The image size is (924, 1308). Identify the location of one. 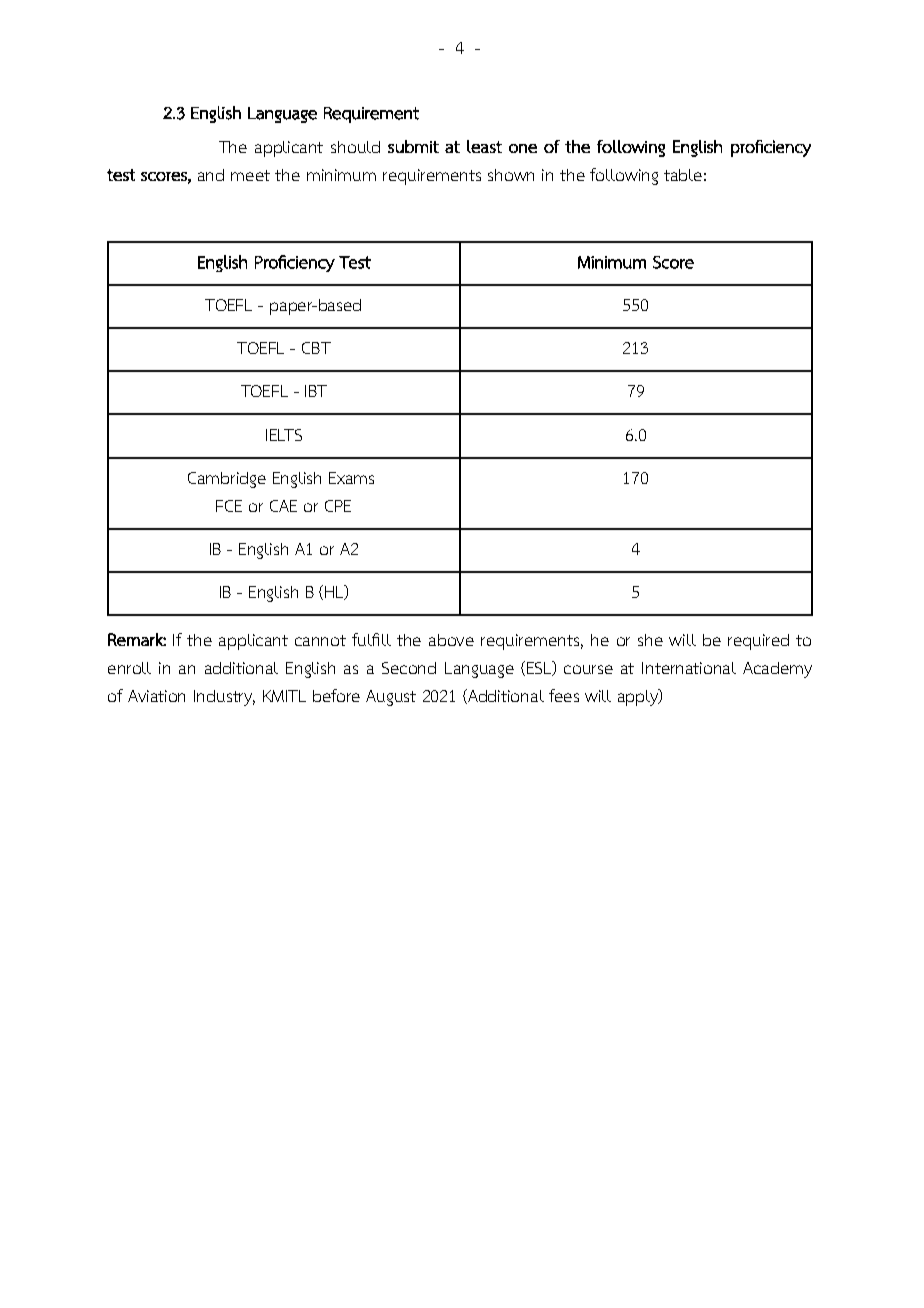
(523, 148).
